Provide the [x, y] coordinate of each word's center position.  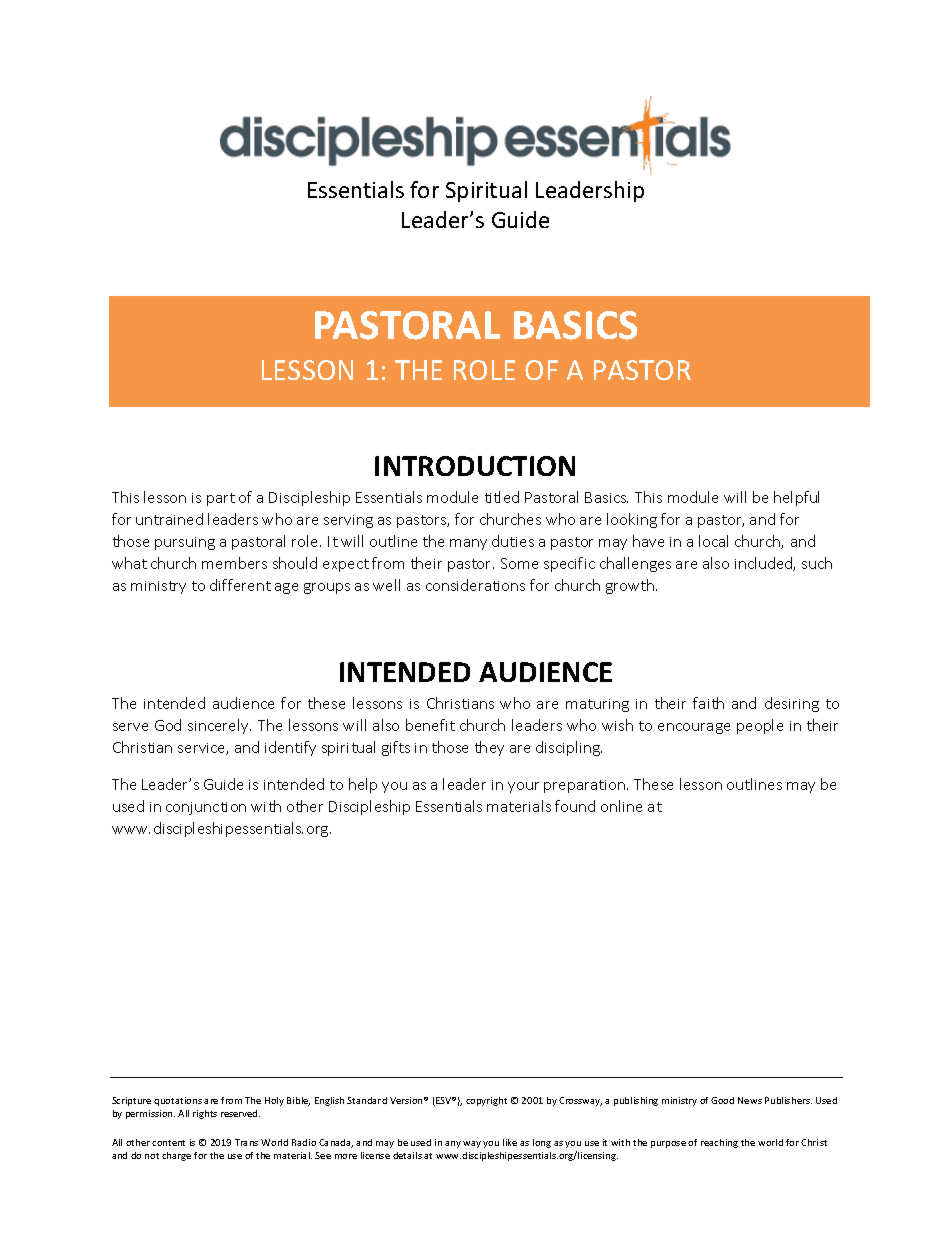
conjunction [206, 808]
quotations [178, 1101]
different [240, 585]
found [575, 806]
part [221, 499]
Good [722, 1100]
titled [502, 497]
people [760, 726]
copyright [486, 1101]
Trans [246, 1142]
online [621, 806]
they [489, 748]
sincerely [219, 726]
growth [631, 586]
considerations [475, 585]
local [713, 541]
